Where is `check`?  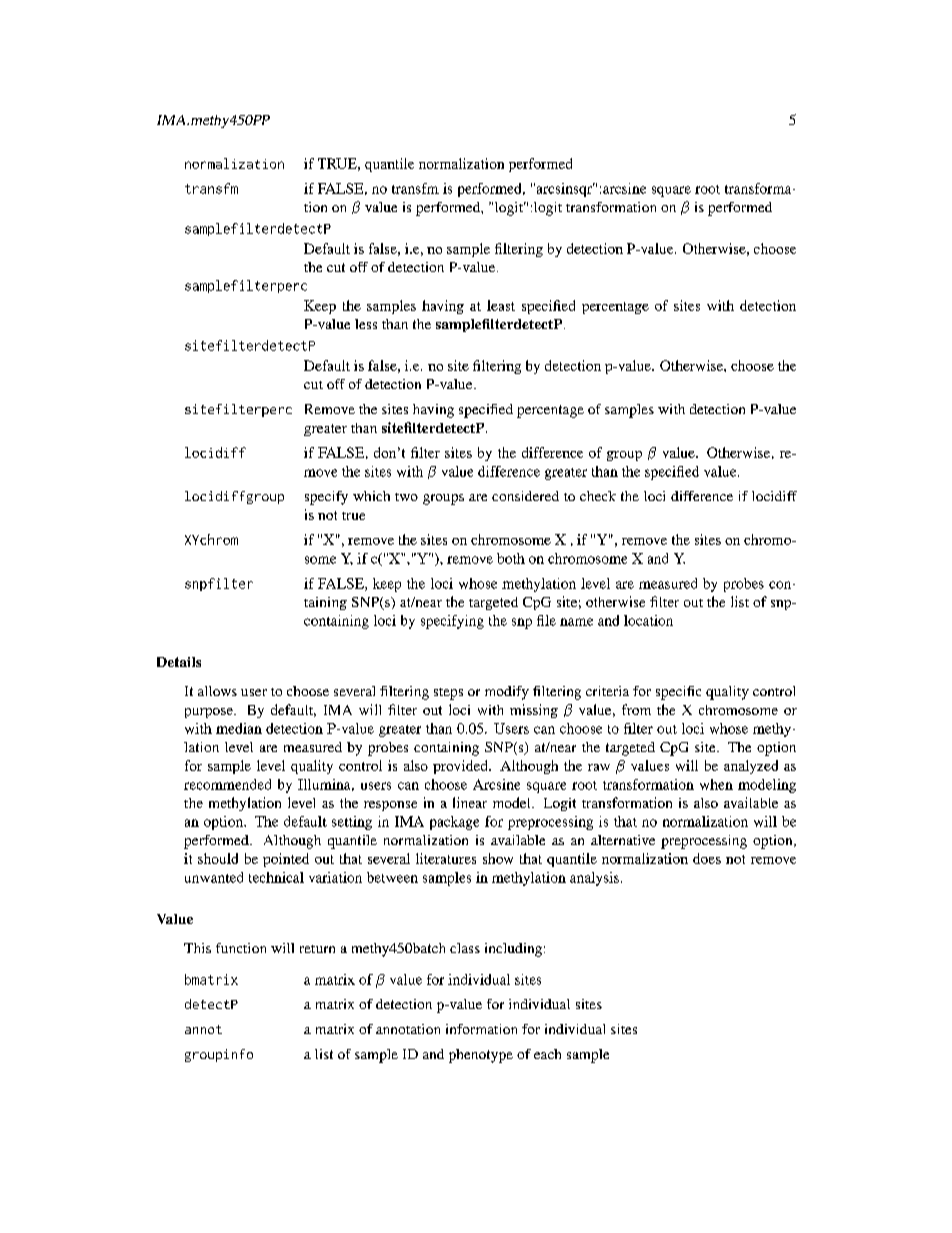
check is located at coordinates (598, 496).
